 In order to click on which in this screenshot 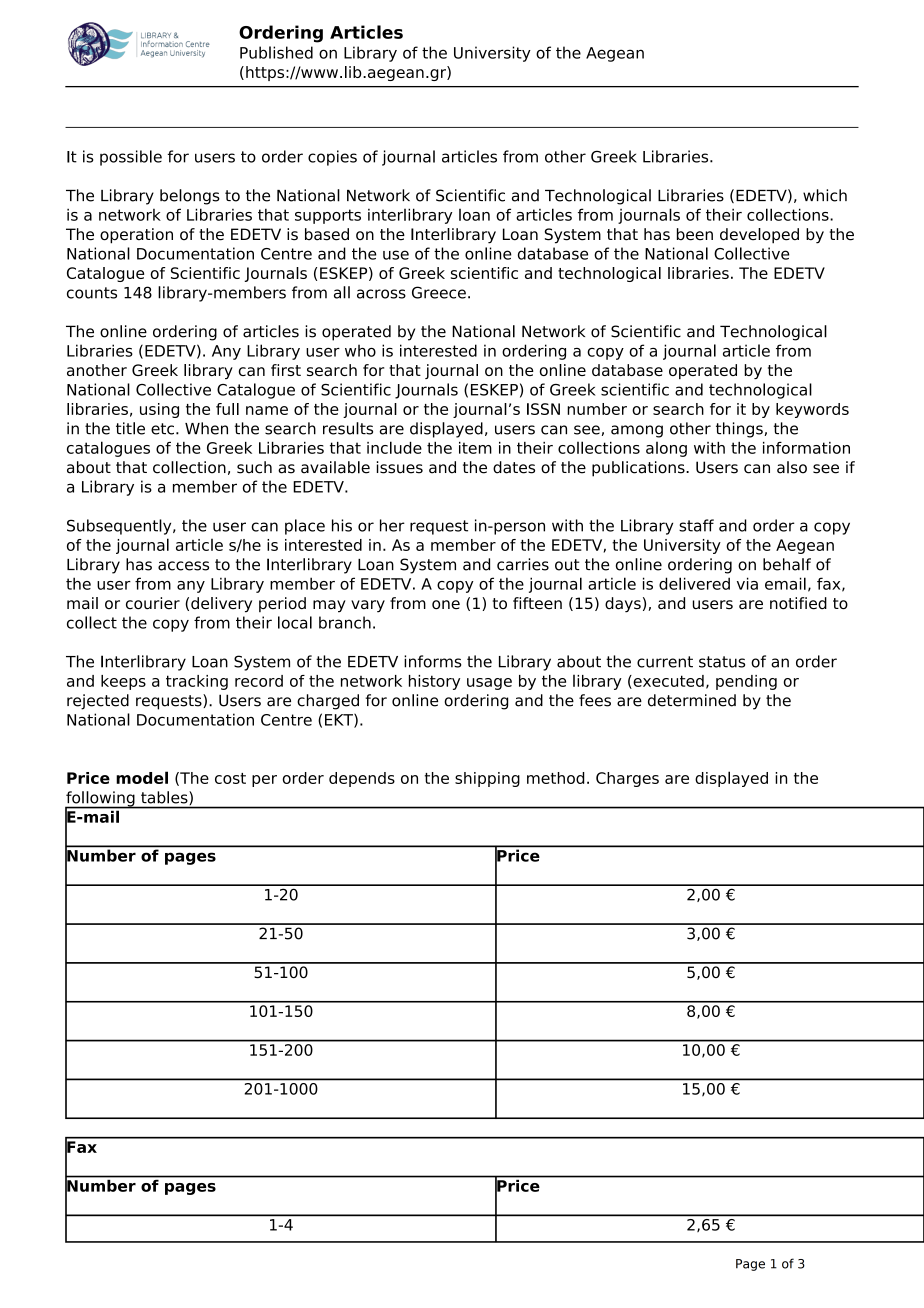, I will do `click(825, 195)`.
